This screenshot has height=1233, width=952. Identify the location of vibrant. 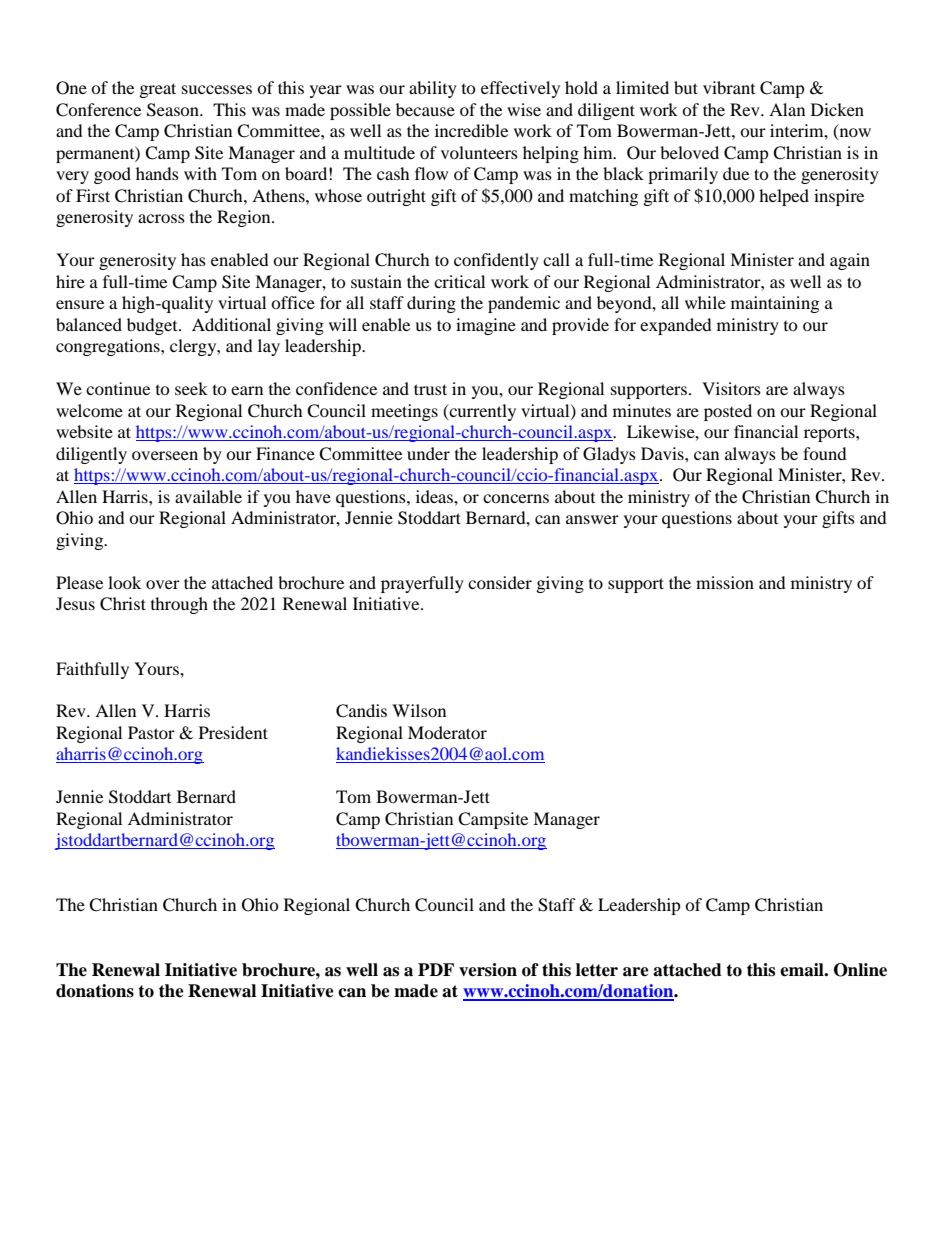
(729, 87).
